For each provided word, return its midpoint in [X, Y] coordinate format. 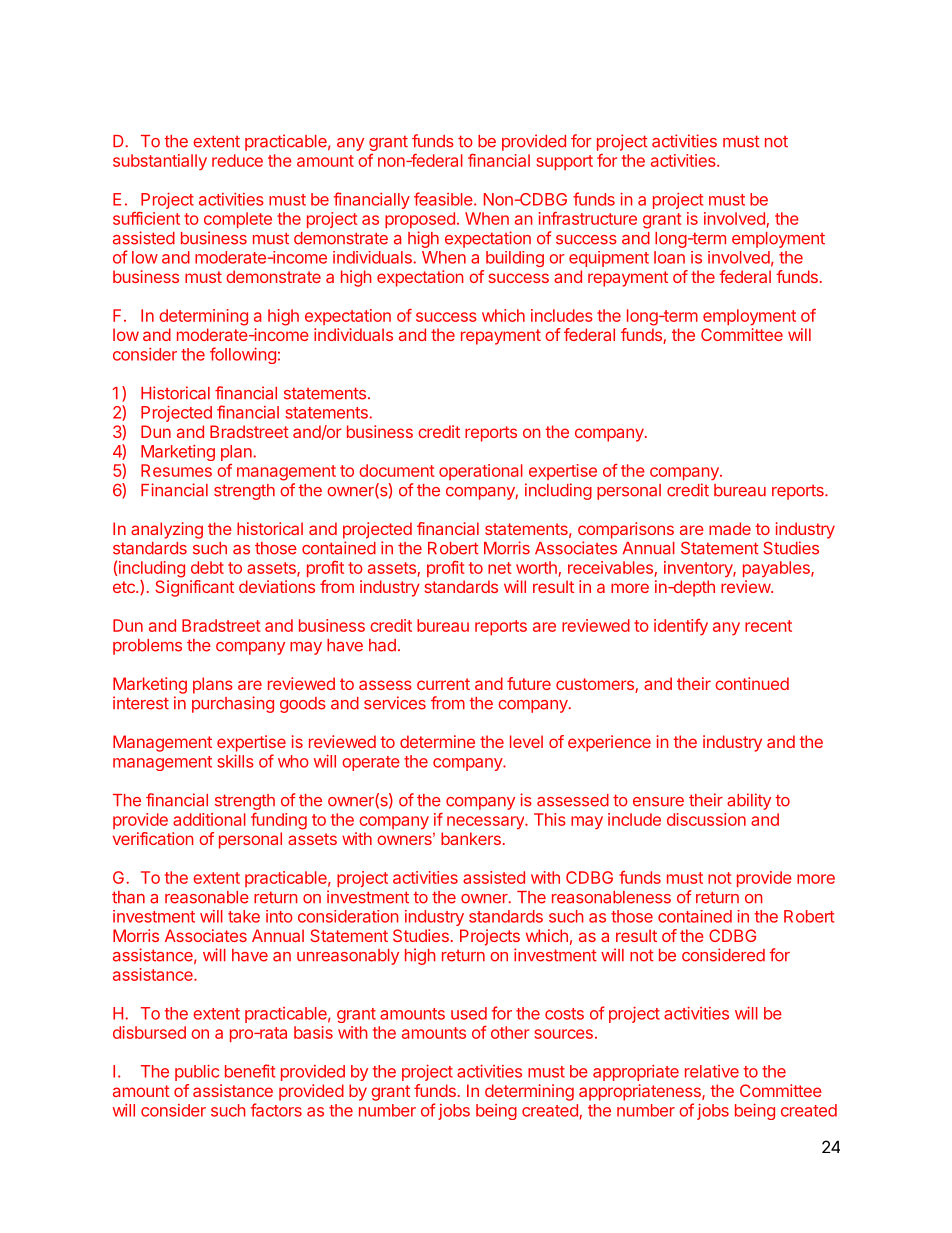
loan [669, 257]
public [197, 1073]
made [730, 528]
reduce [237, 160]
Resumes [176, 470]
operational [481, 472]
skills [235, 761]
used [469, 1013]
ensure [658, 802]
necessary [487, 822]
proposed [421, 220]
